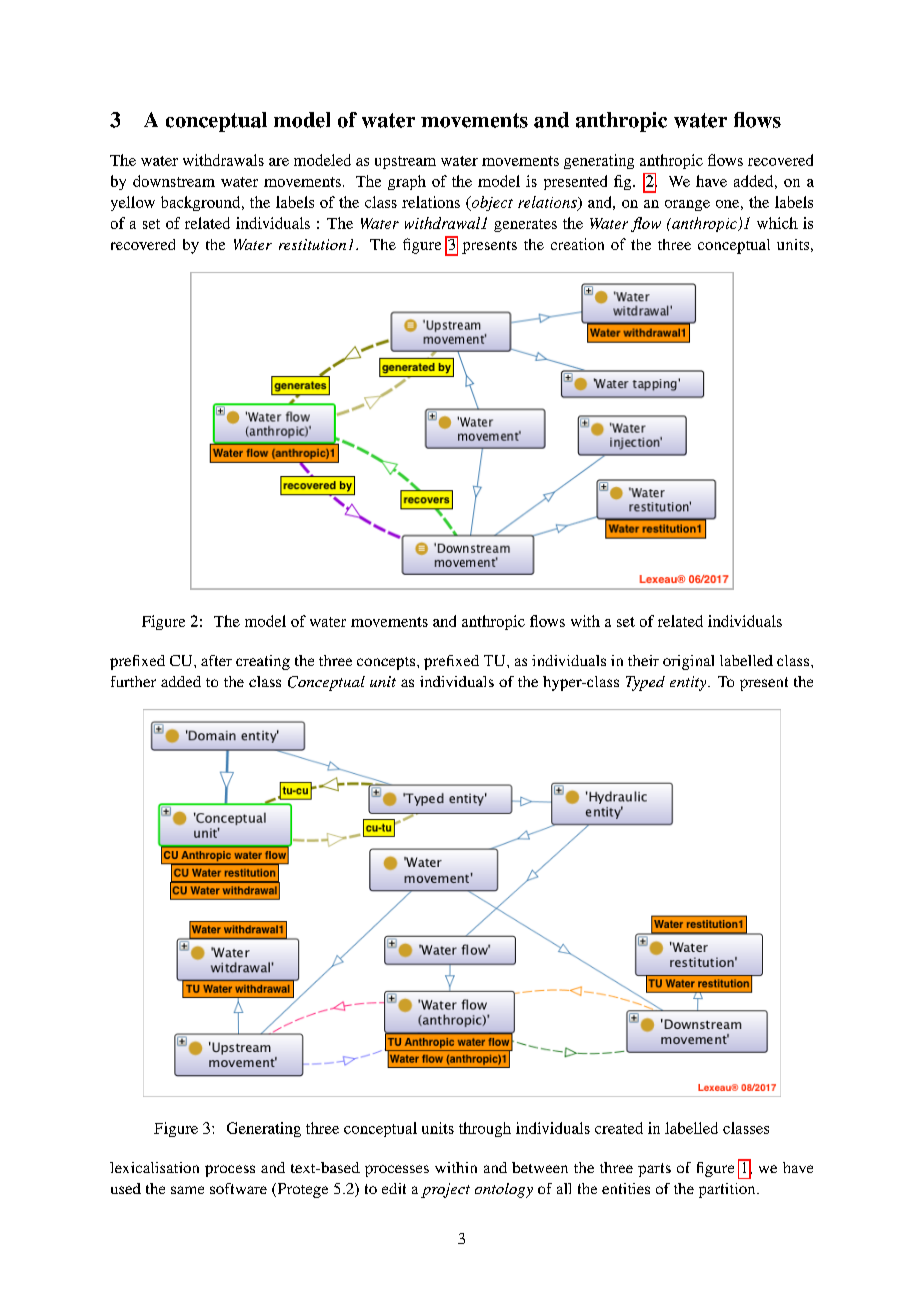  I want to click on object, so click(491, 203).
